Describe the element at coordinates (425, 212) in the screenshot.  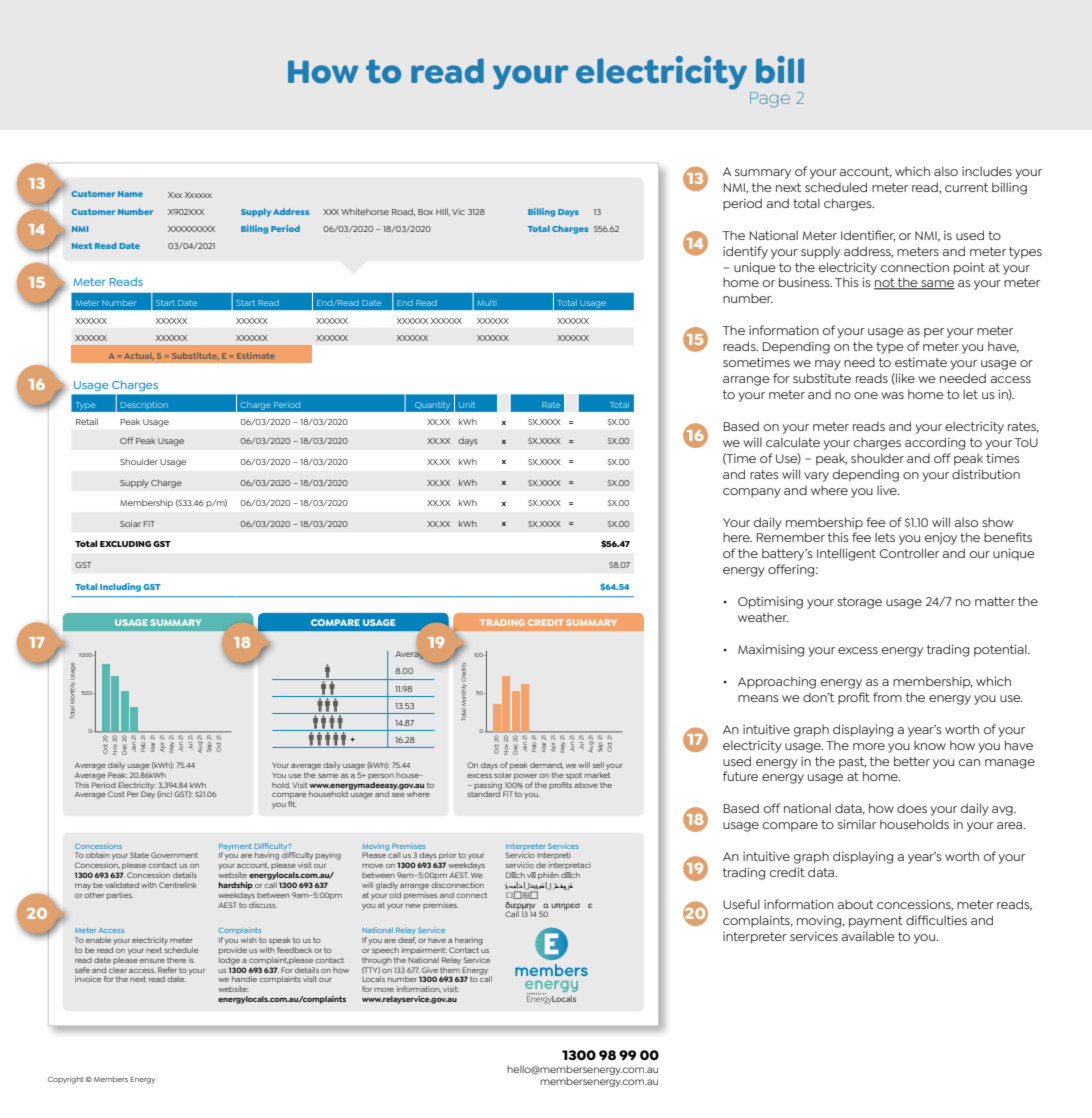
I see `Box` at that location.
